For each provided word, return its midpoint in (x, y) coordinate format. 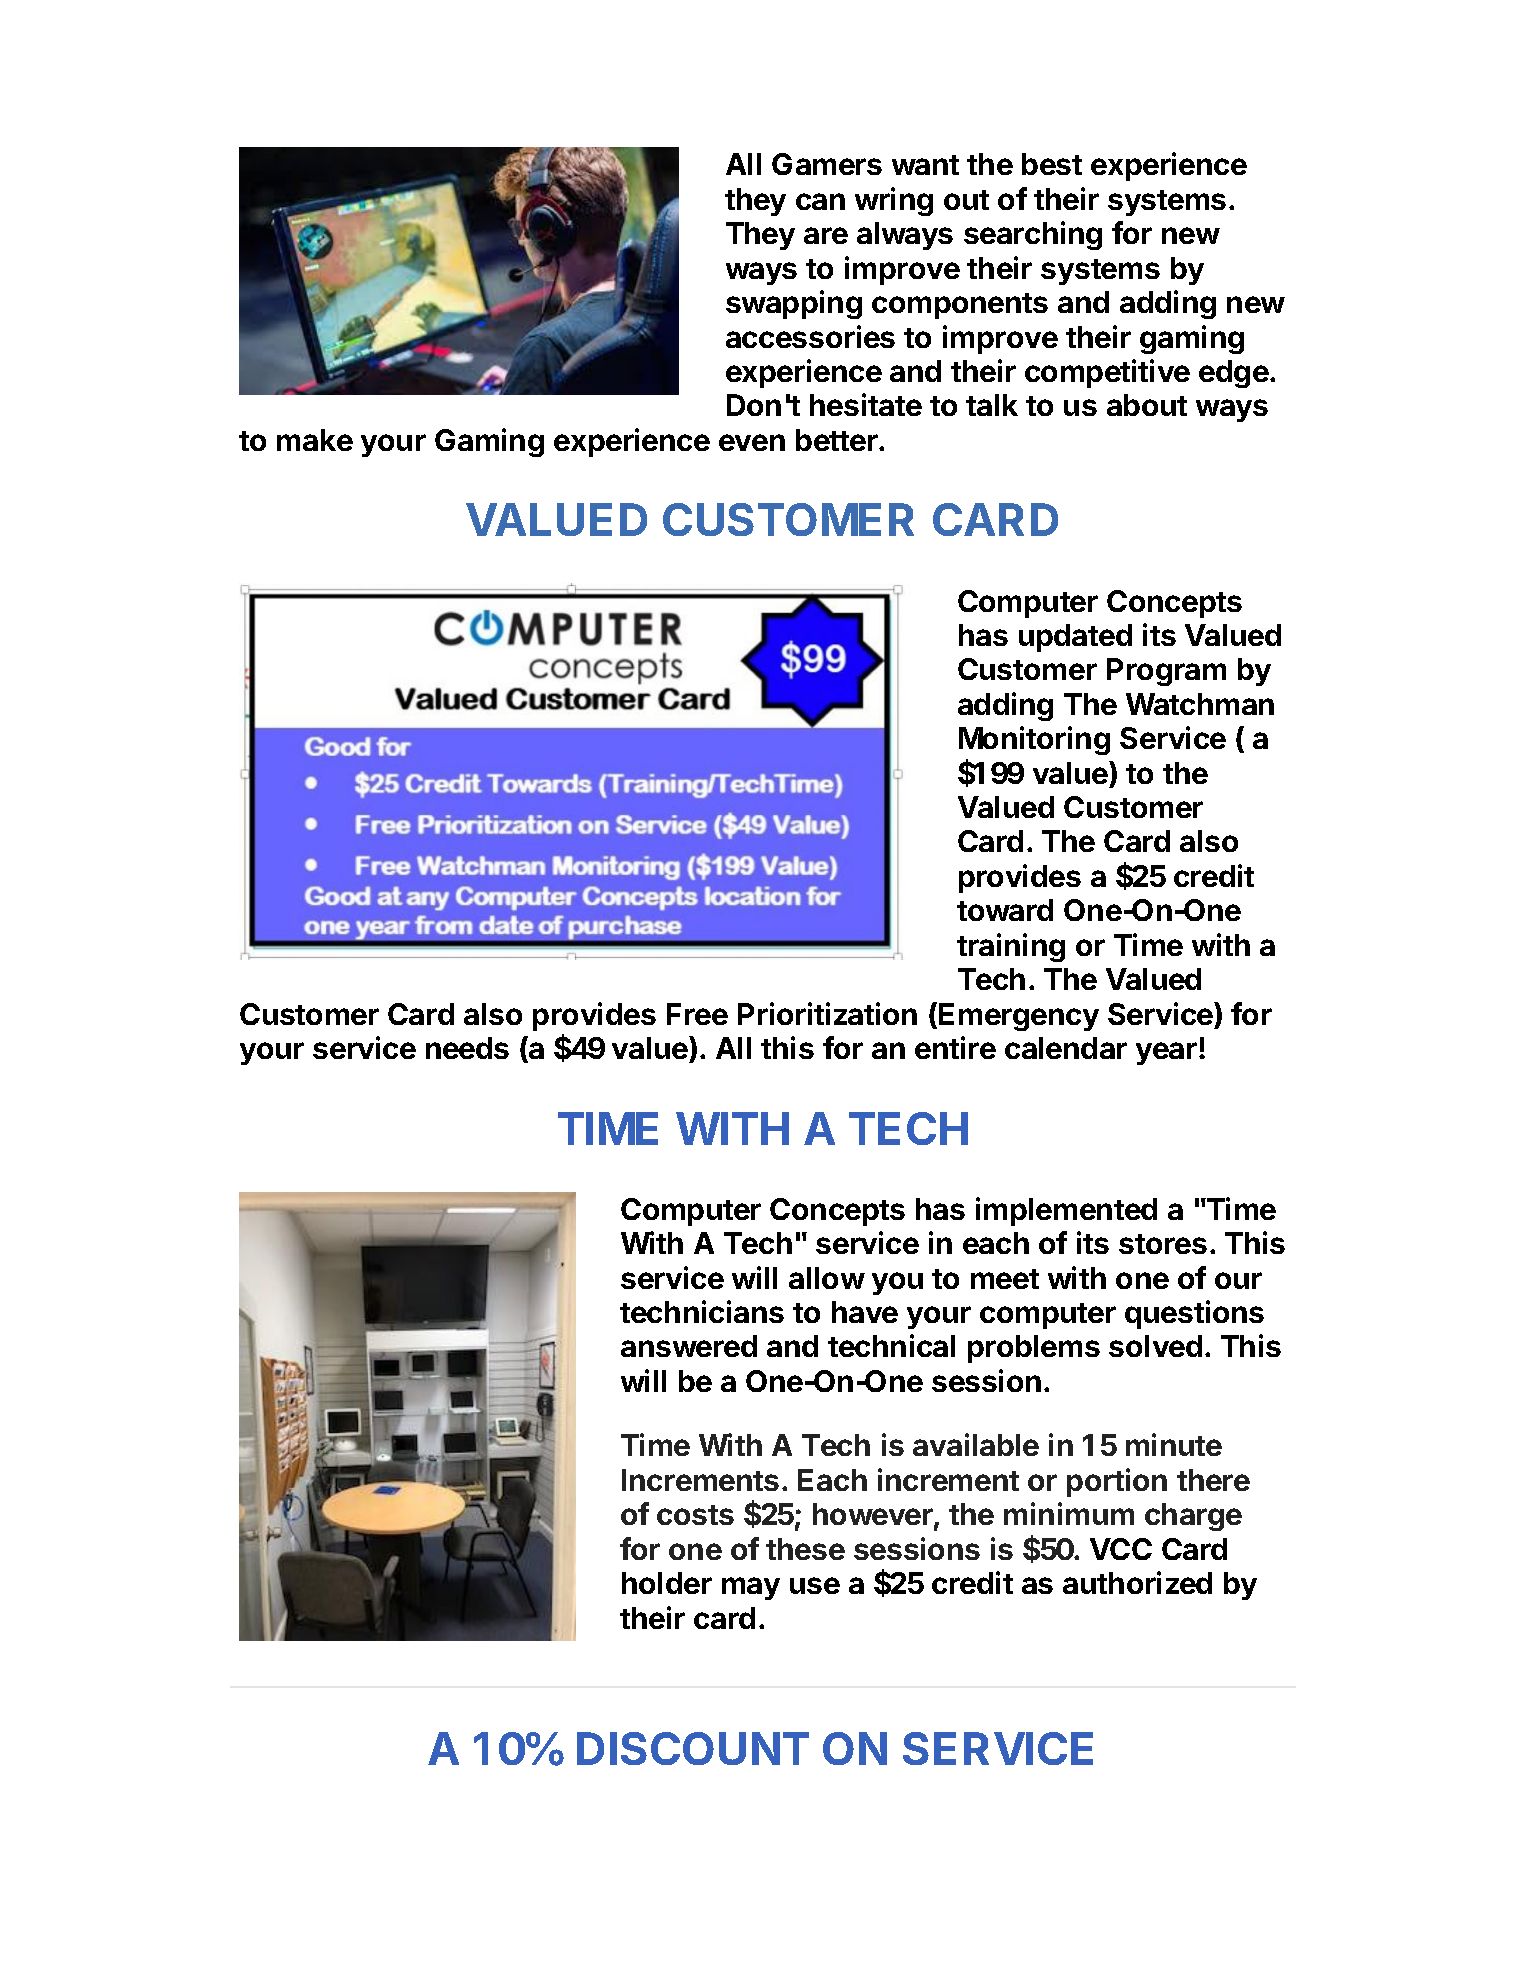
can (820, 201)
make (315, 440)
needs (467, 1048)
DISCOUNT (693, 1748)
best (1052, 164)
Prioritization (827, 1013)
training (1011, 947)
